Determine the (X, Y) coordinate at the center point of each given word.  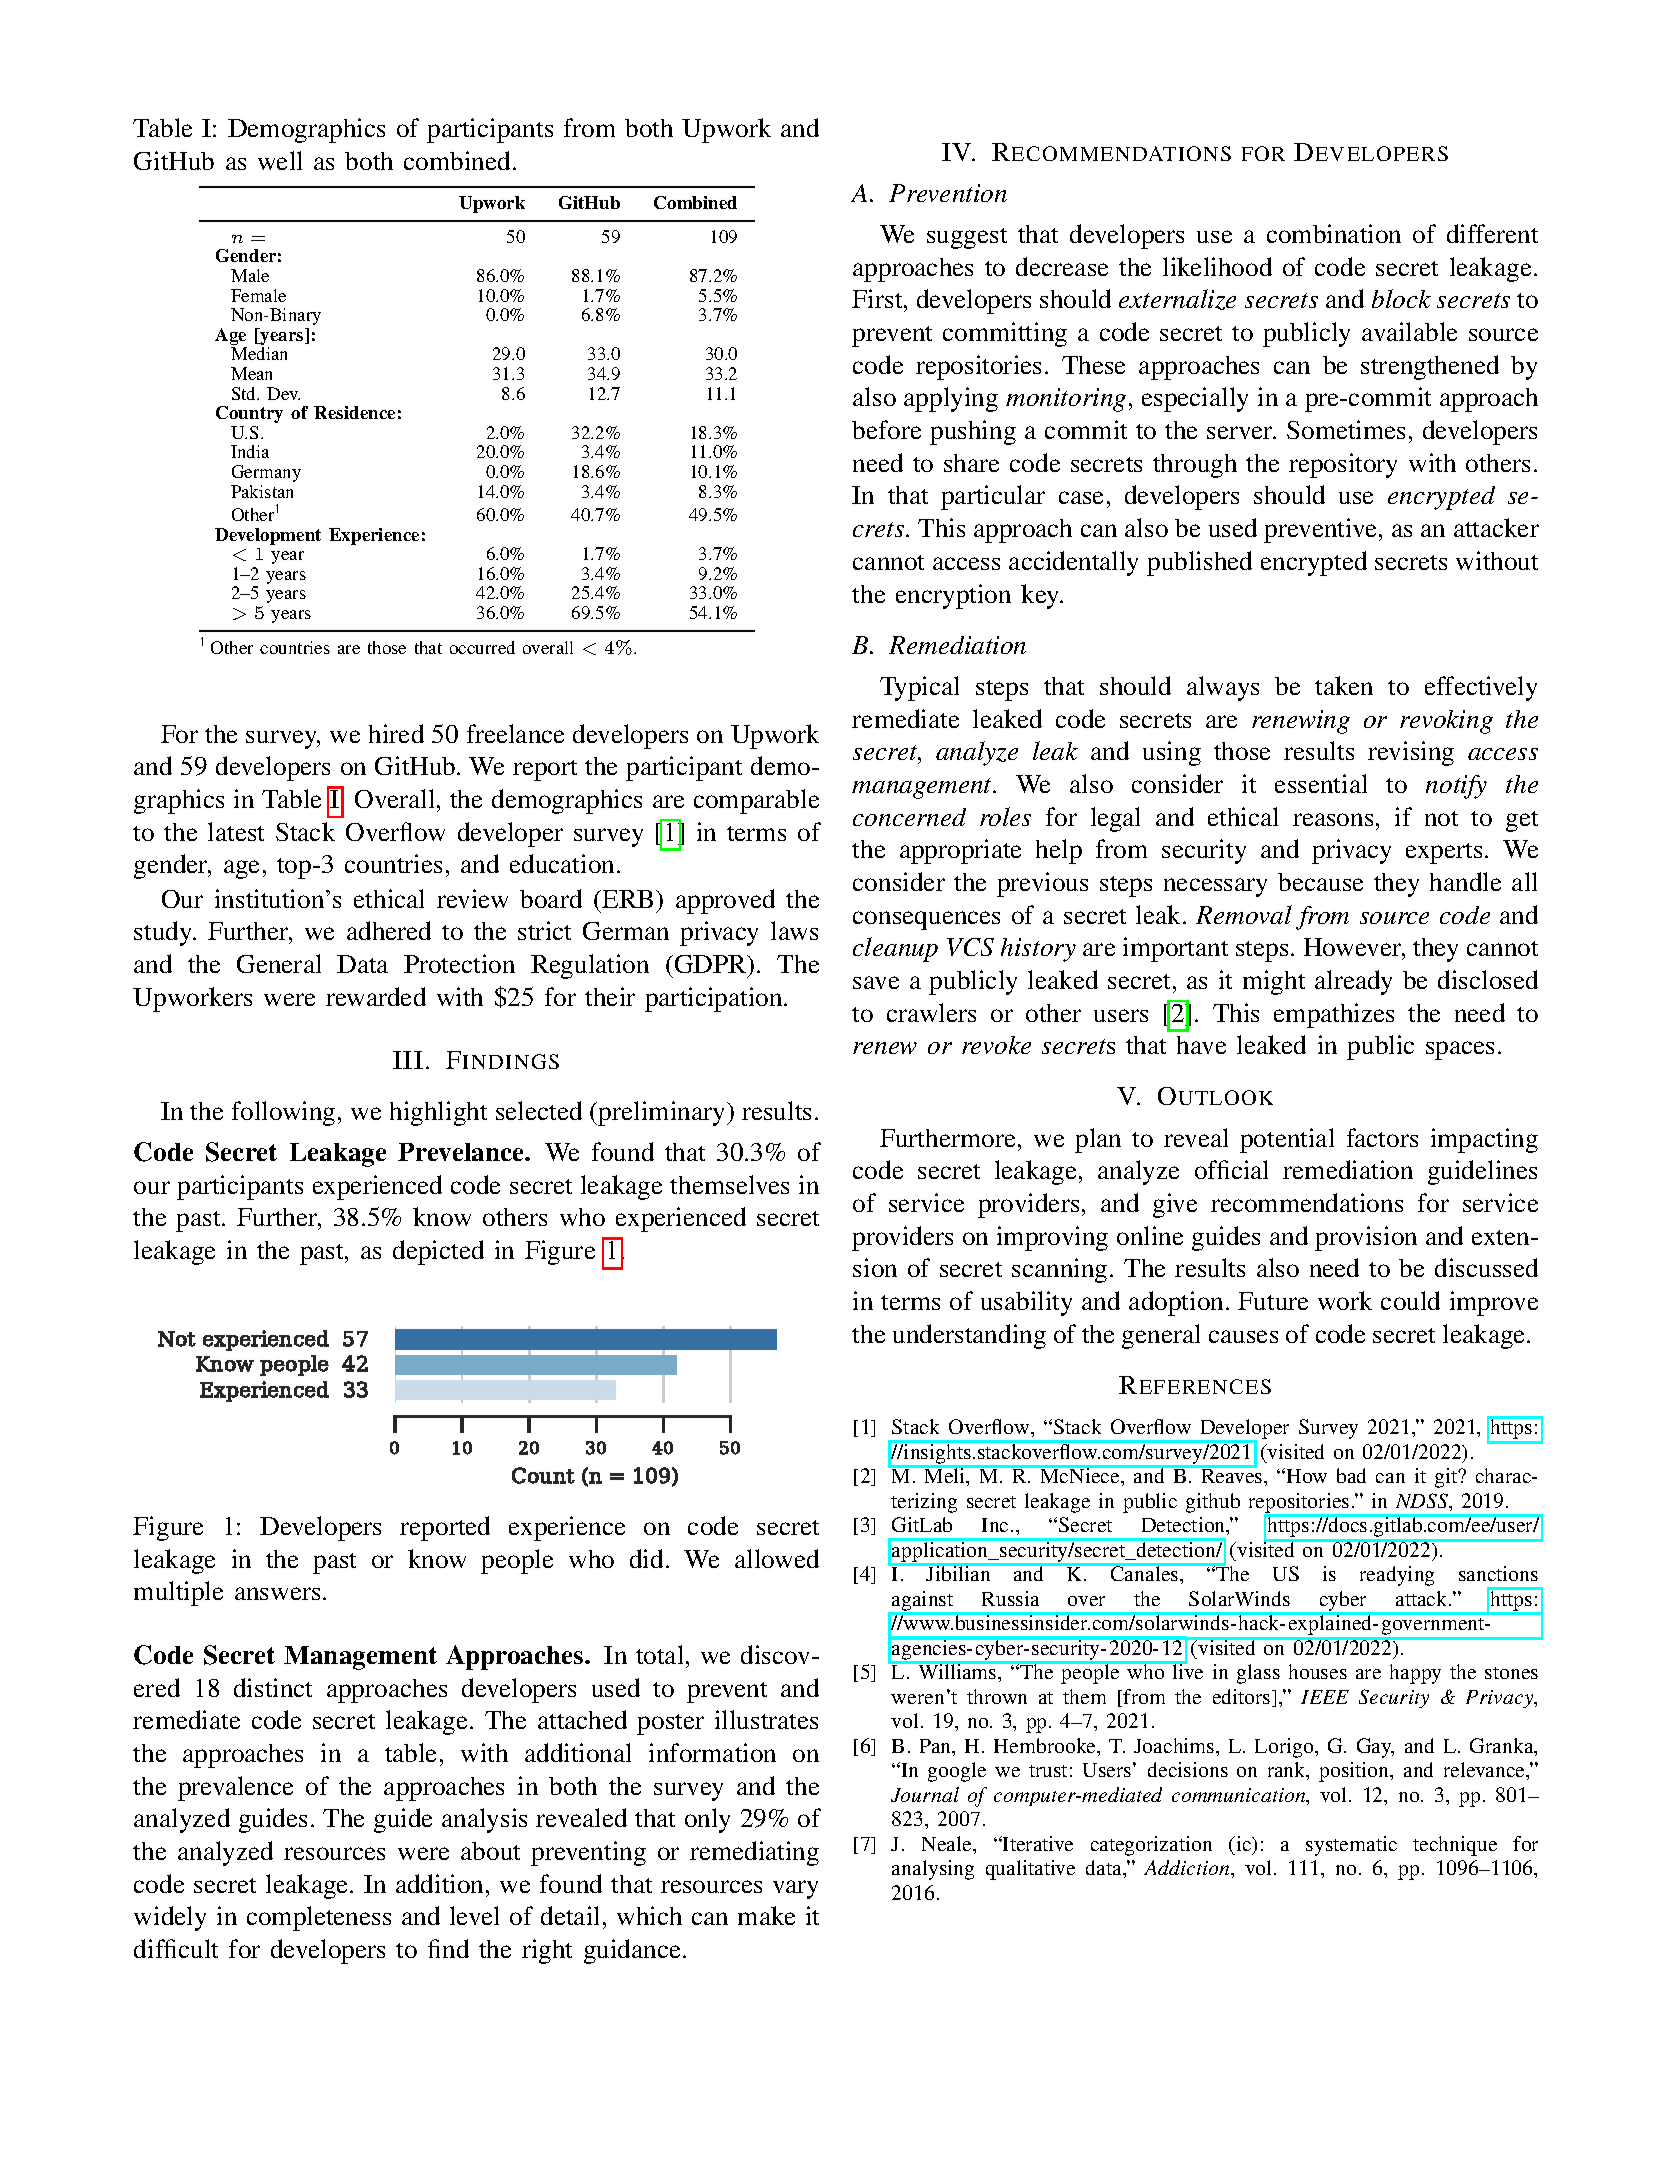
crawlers (931, 1012)
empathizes (1334, 1015)
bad (1351, 1475)
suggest (967, 238)
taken (1344, 685)
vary (795, 1889)
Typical (919, 688)
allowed (777, 1558)
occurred (482, 647)
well (280, 160)
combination (1334, 233)
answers (277, 1593)
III (408, 1060)
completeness (319, 1918)
